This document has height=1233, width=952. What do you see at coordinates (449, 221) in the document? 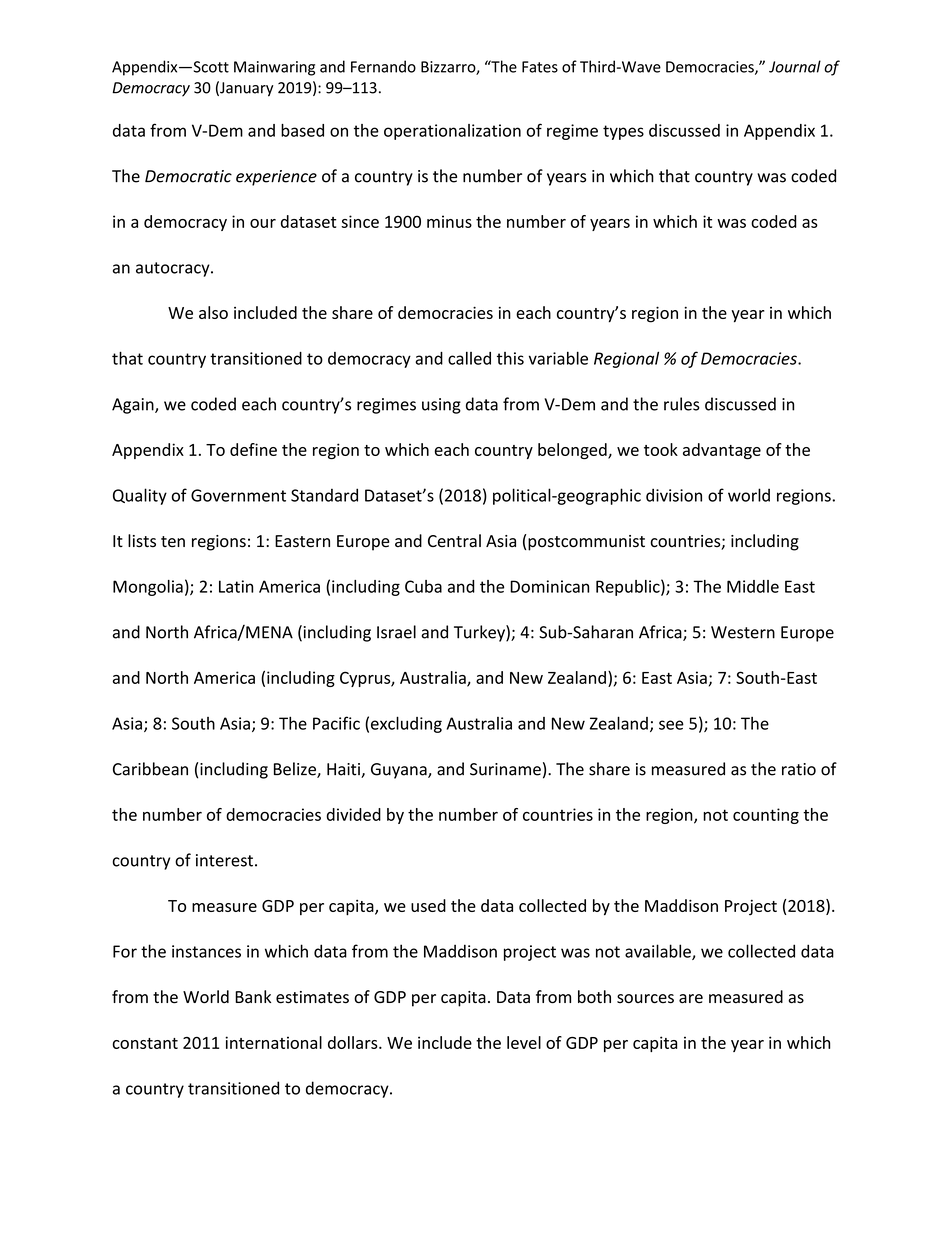
I see `minus` at bounding box center [449, 221].
